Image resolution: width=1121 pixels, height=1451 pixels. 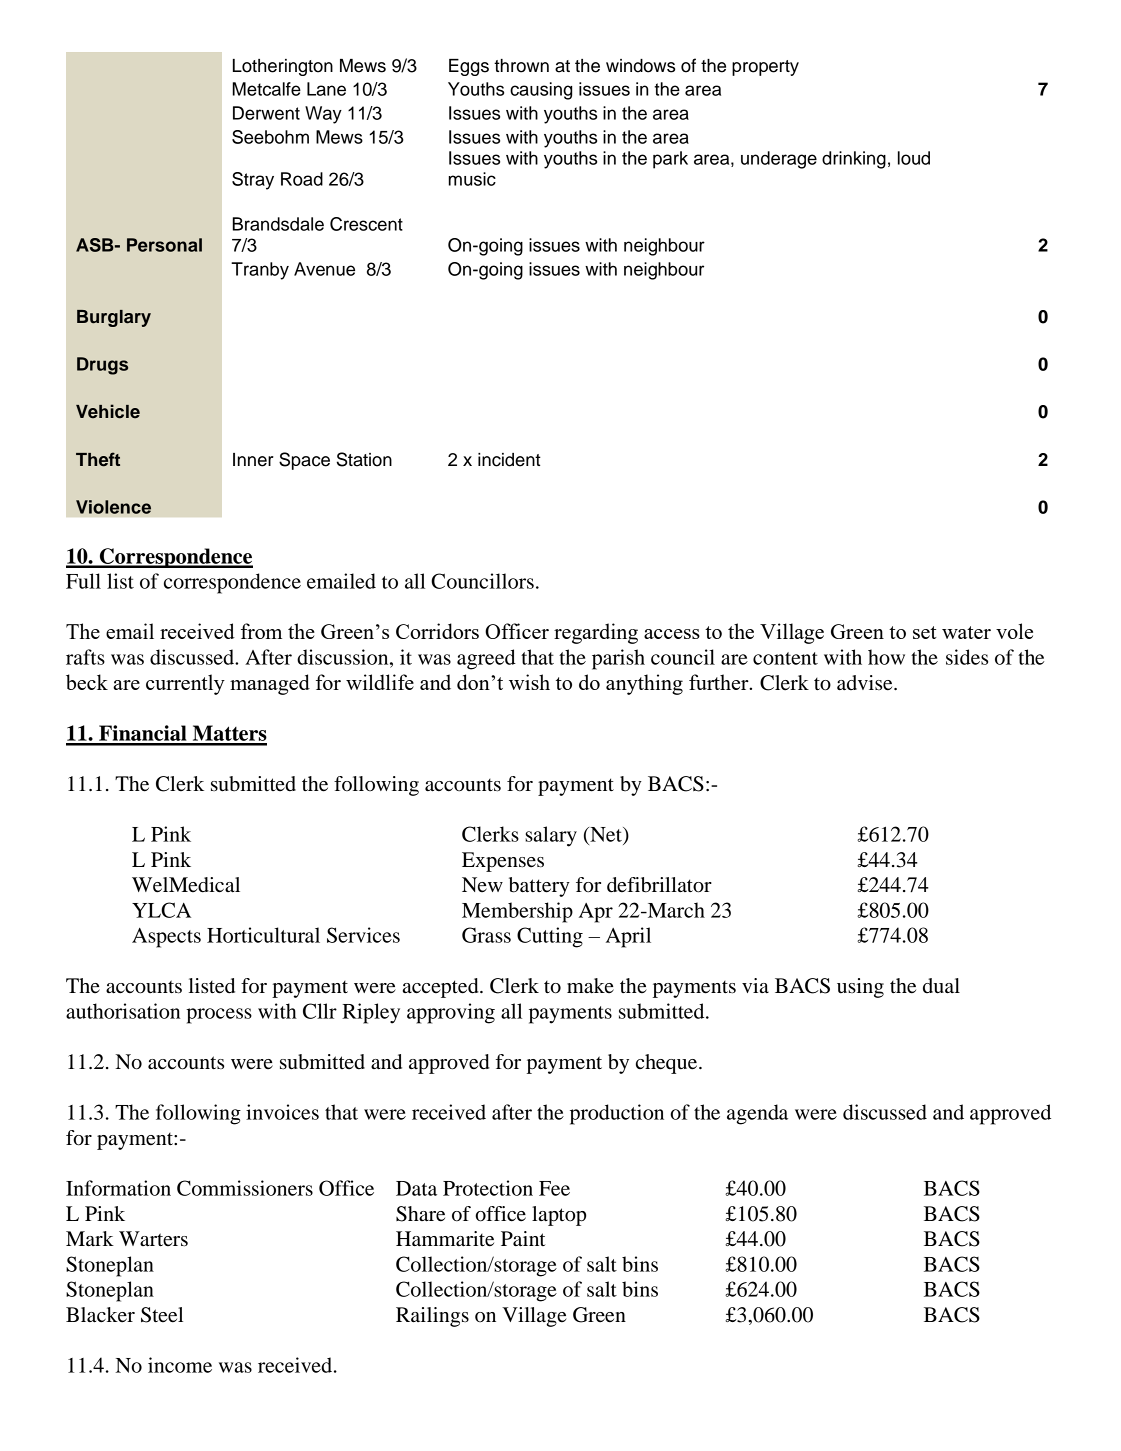 What do you see at coordinates (757, 1114) in the screenshot?
I see `agenda` at bounding box center [757, 1114].
